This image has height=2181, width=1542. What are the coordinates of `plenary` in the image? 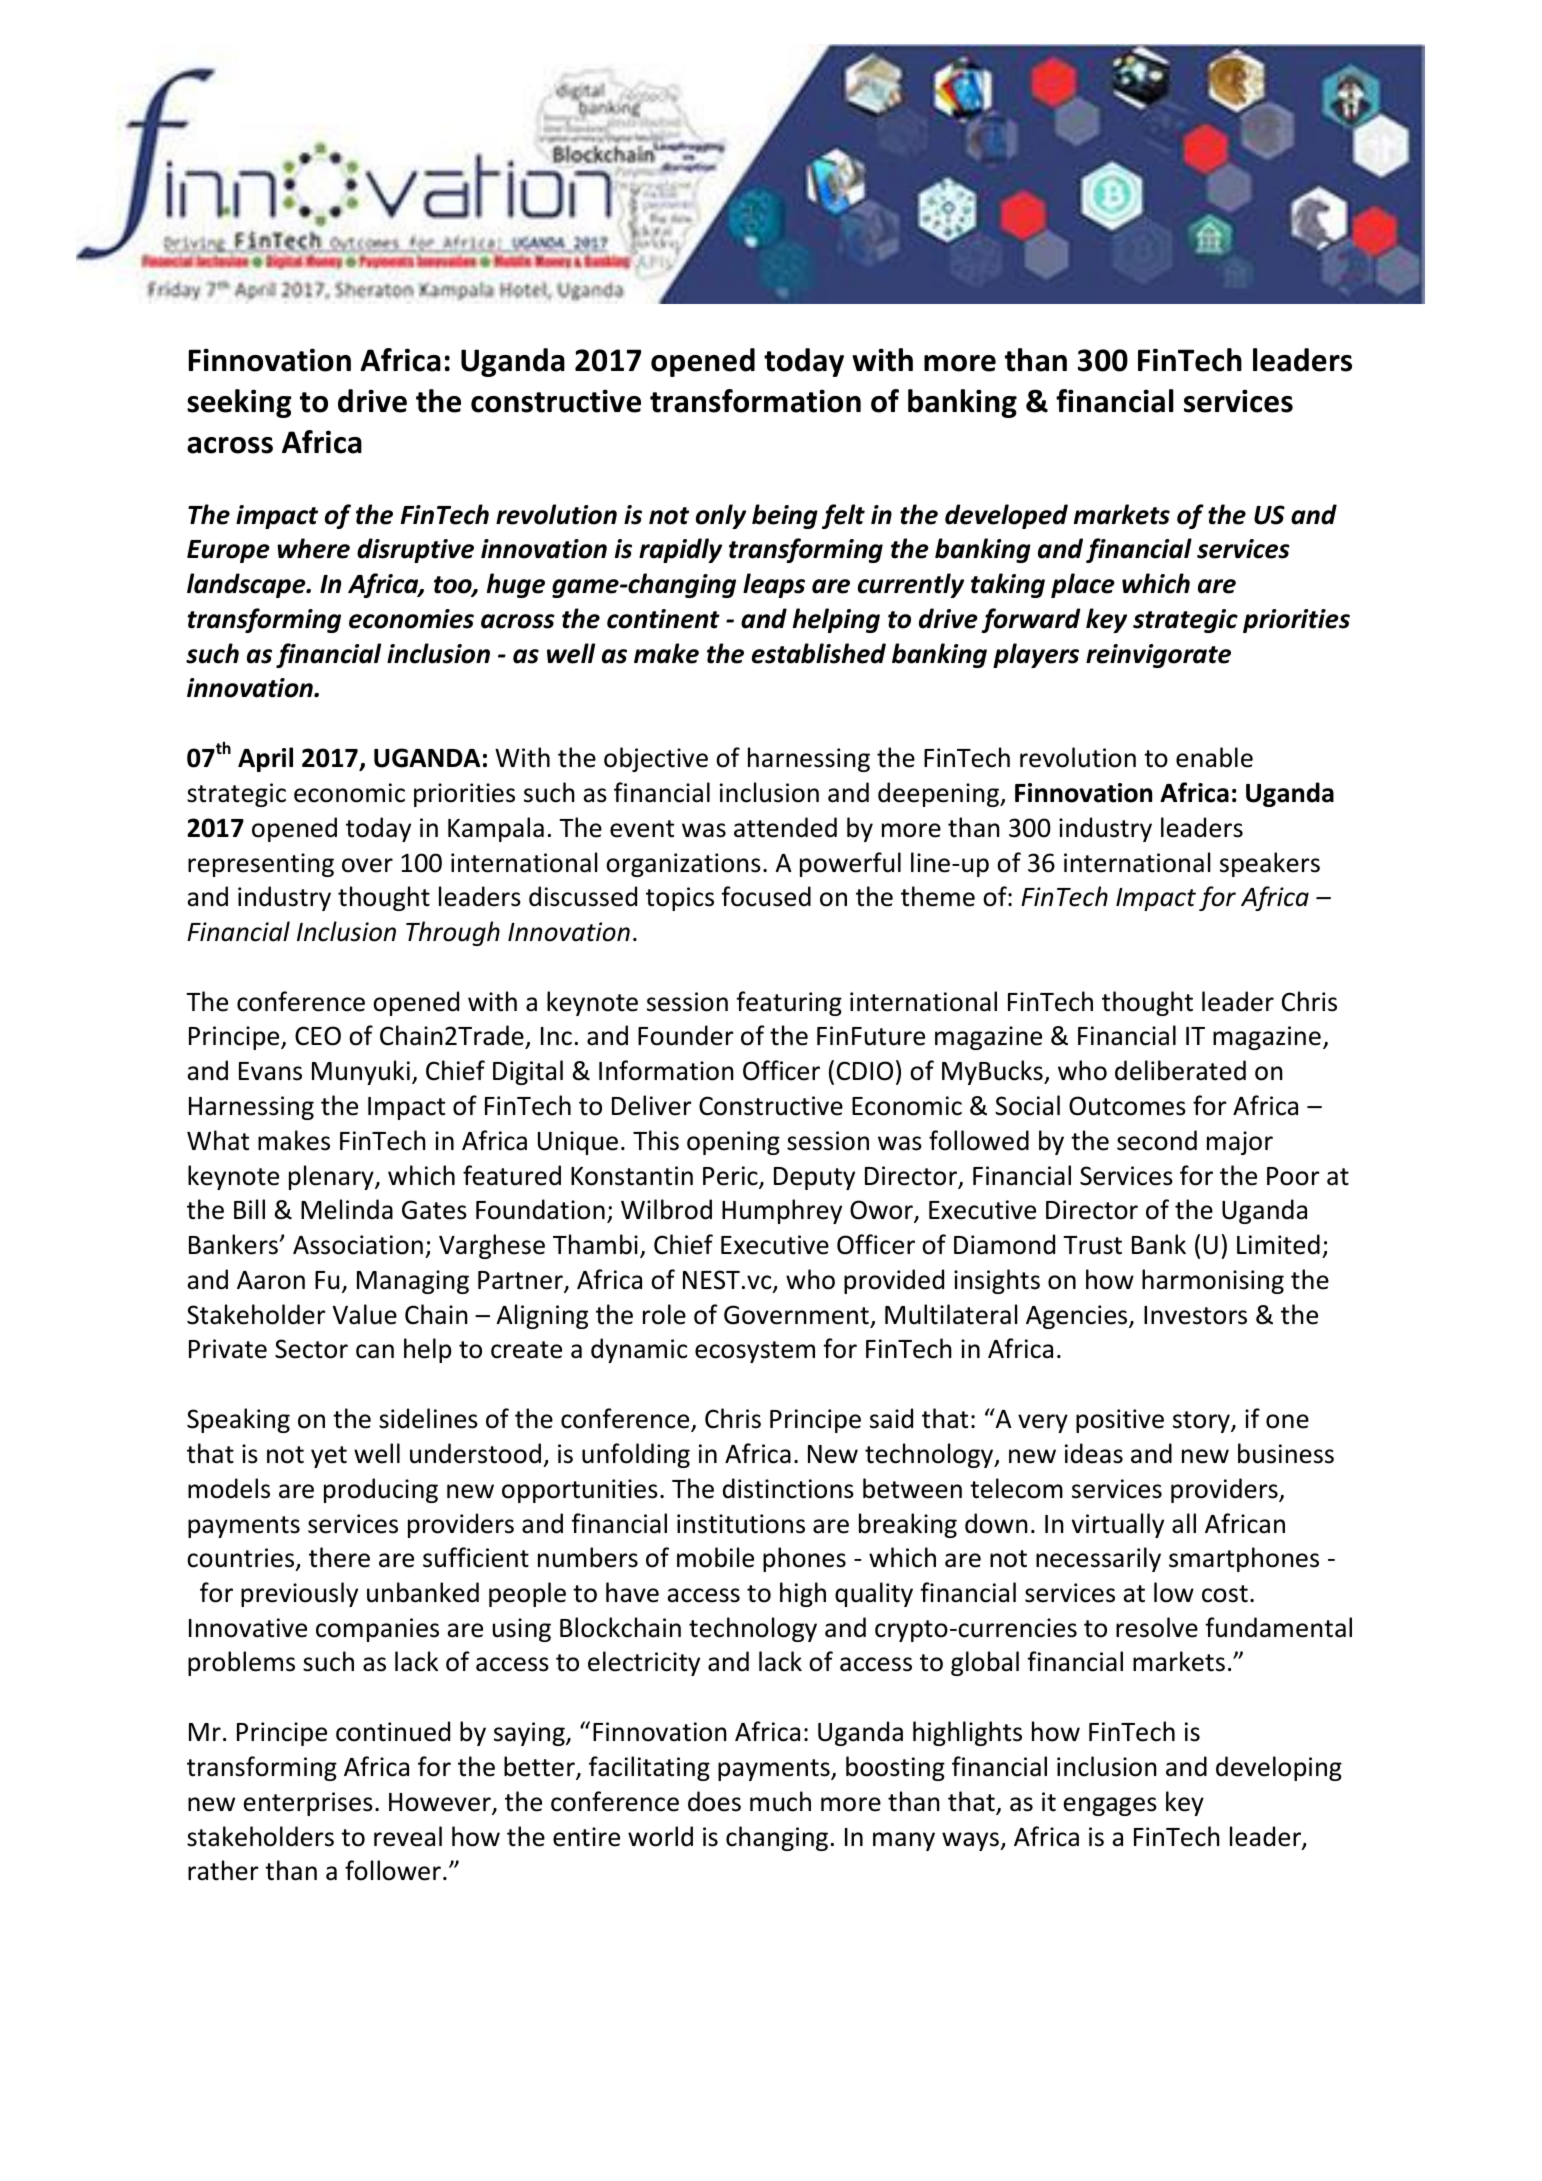 It's located at (332, 1177).
